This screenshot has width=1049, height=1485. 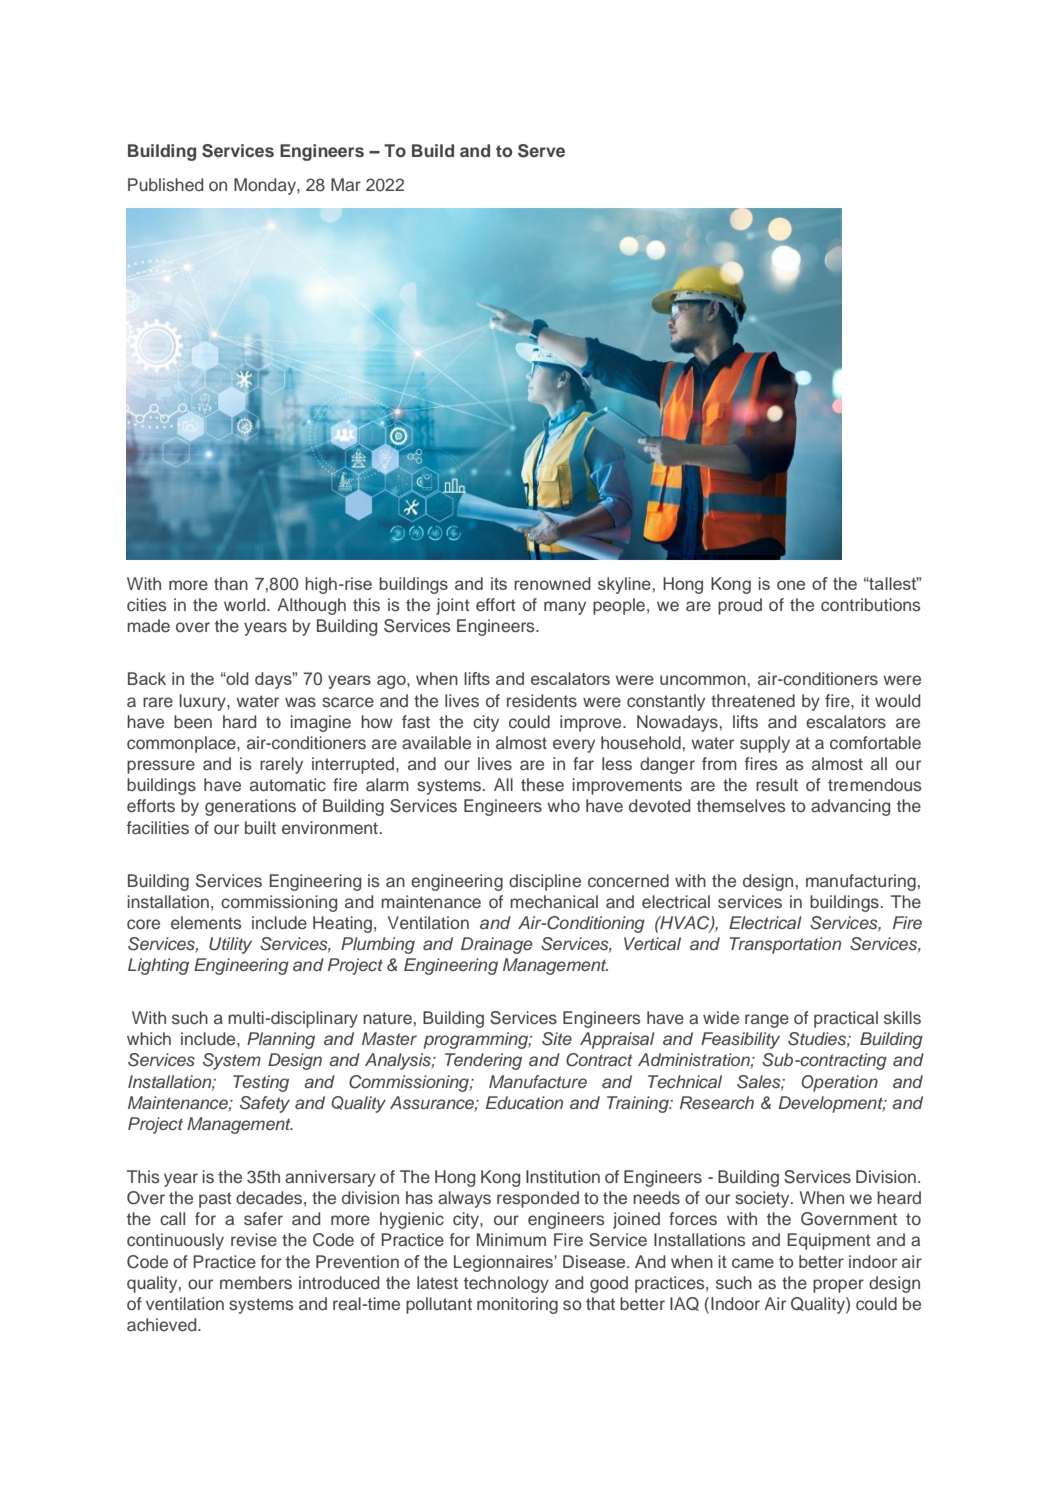 I want to click on practical, so click(x=846, y=1019).
